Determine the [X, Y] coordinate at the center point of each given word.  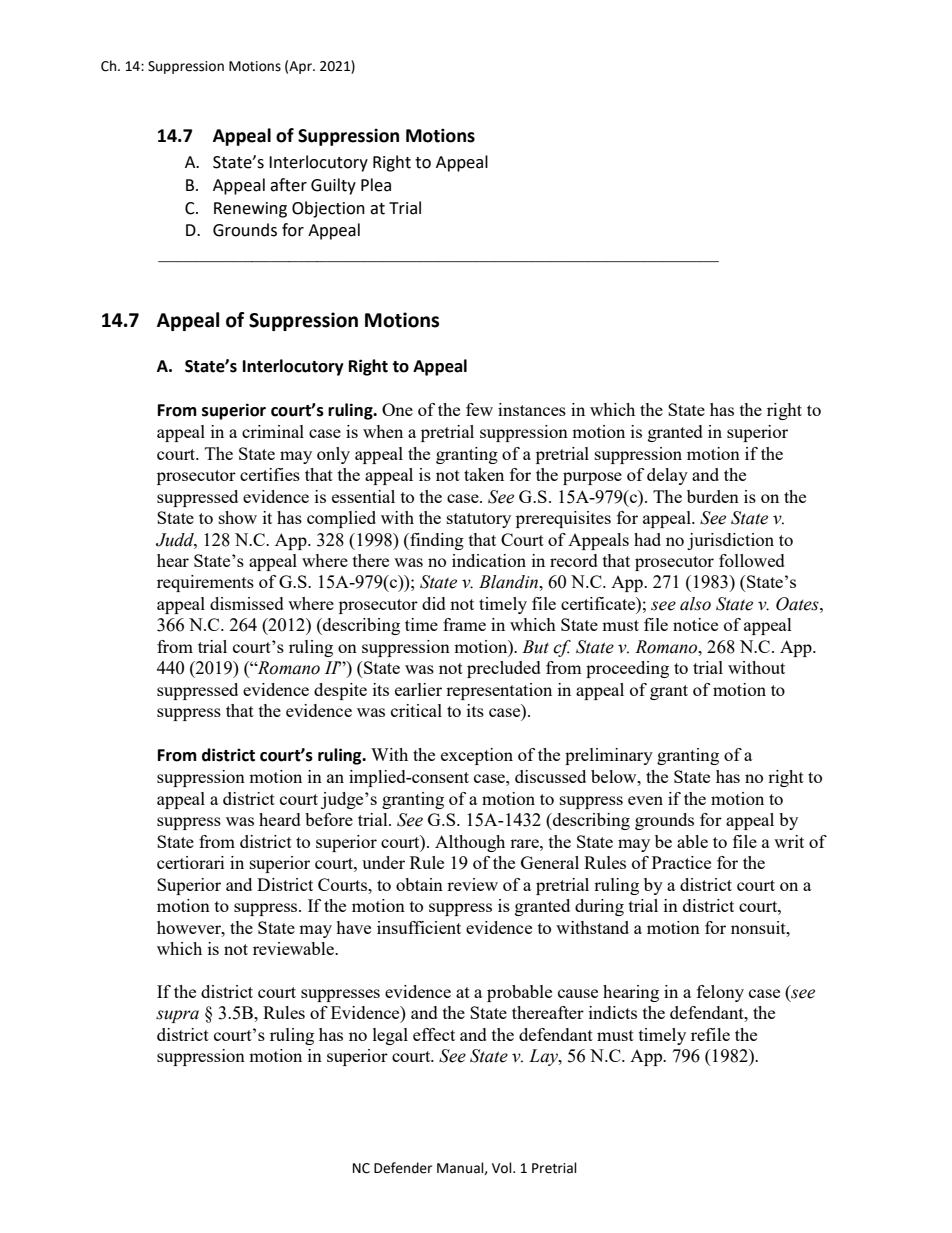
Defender [403, 1168]
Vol [503, 1168]
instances [532, 409]
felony [720, 993]
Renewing [250, 210]
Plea [376, 185]
